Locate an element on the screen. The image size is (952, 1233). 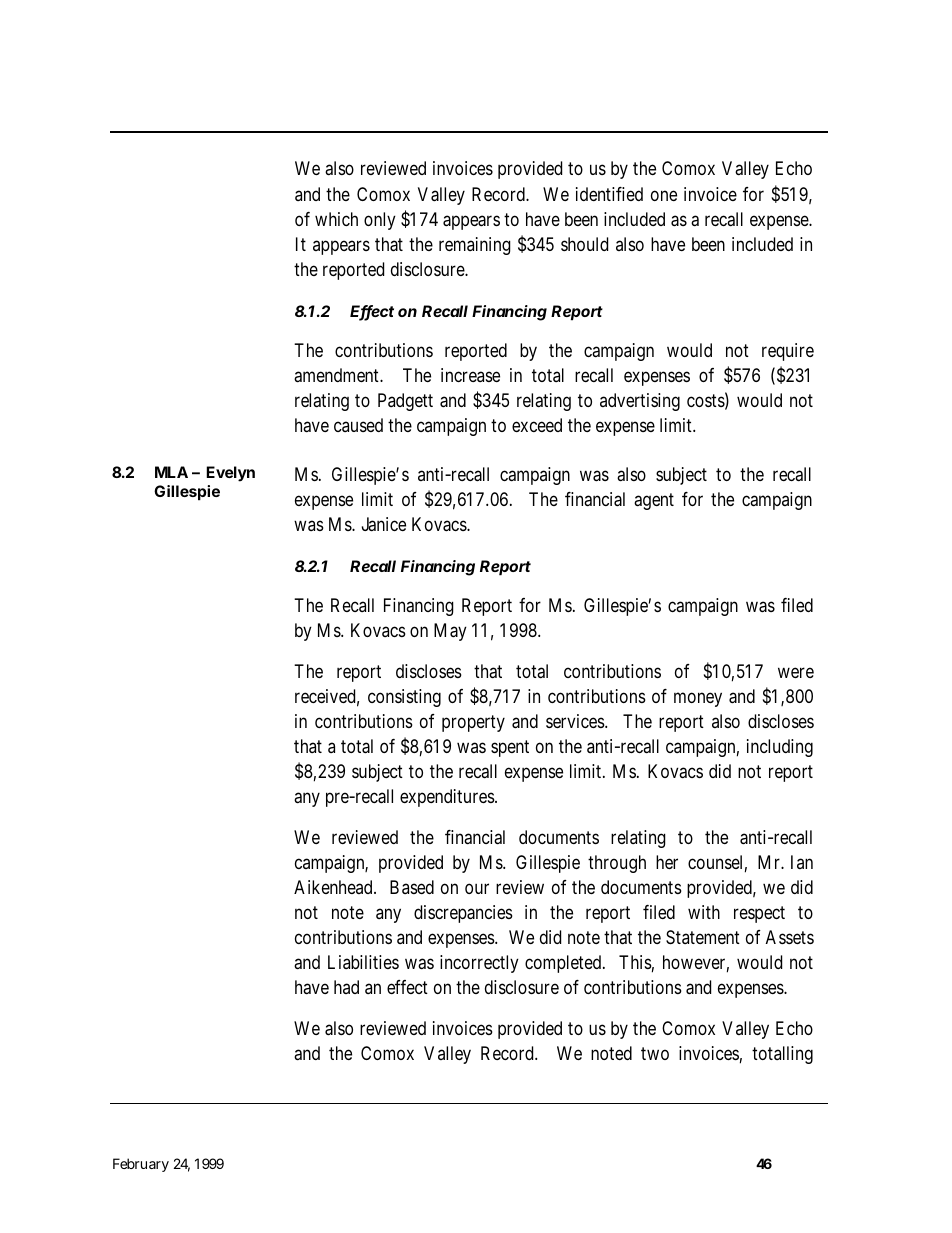
her is located at coordinates (667, 862).
